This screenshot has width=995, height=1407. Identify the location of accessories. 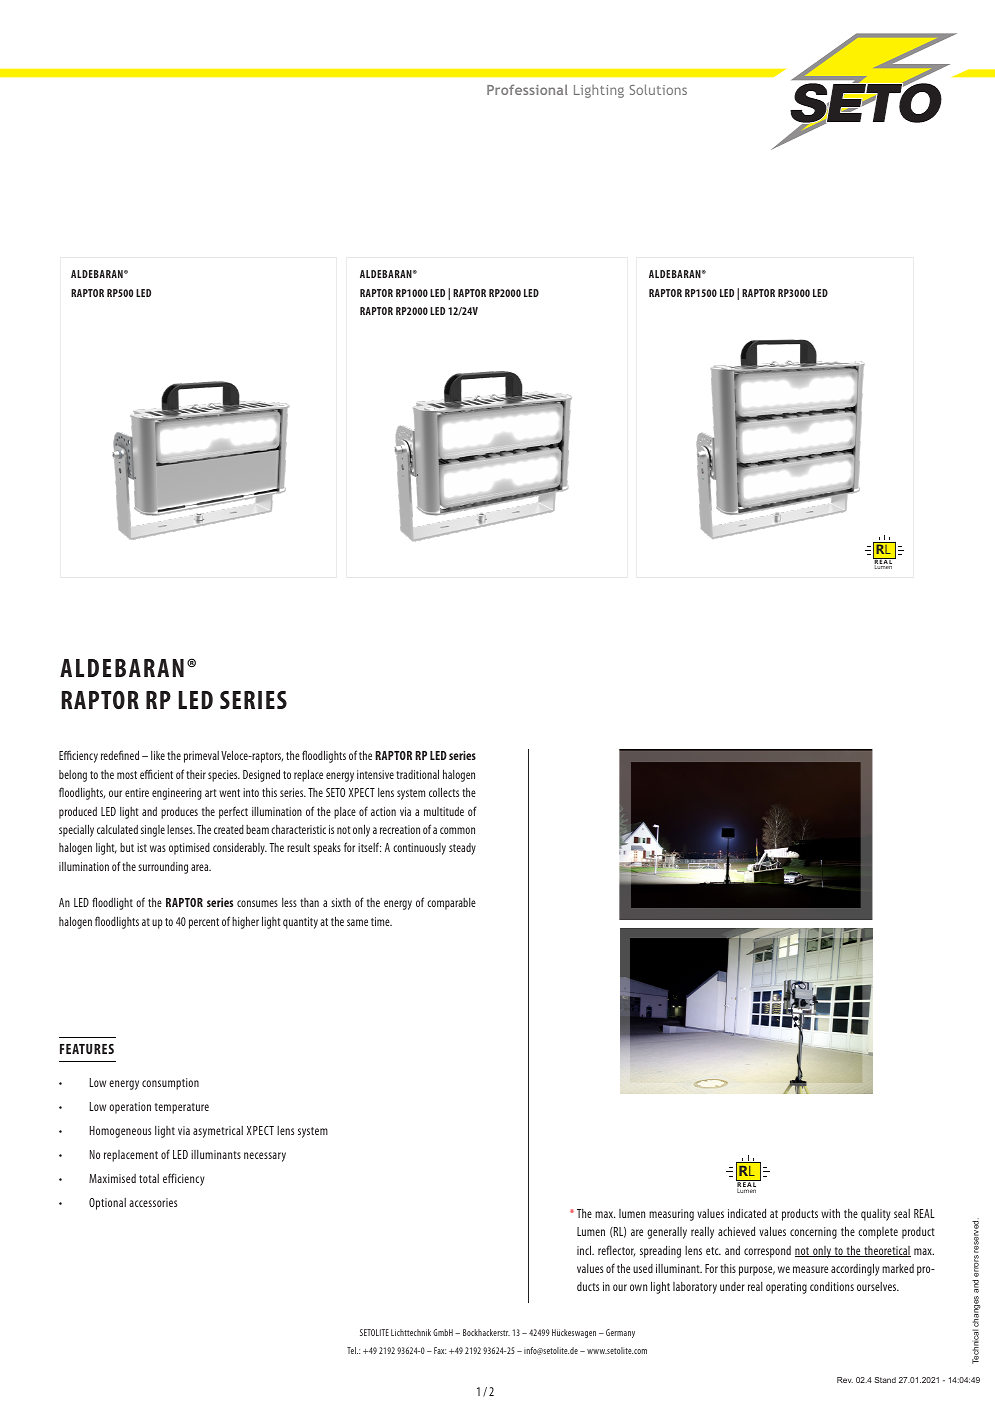
(153, 1202).
